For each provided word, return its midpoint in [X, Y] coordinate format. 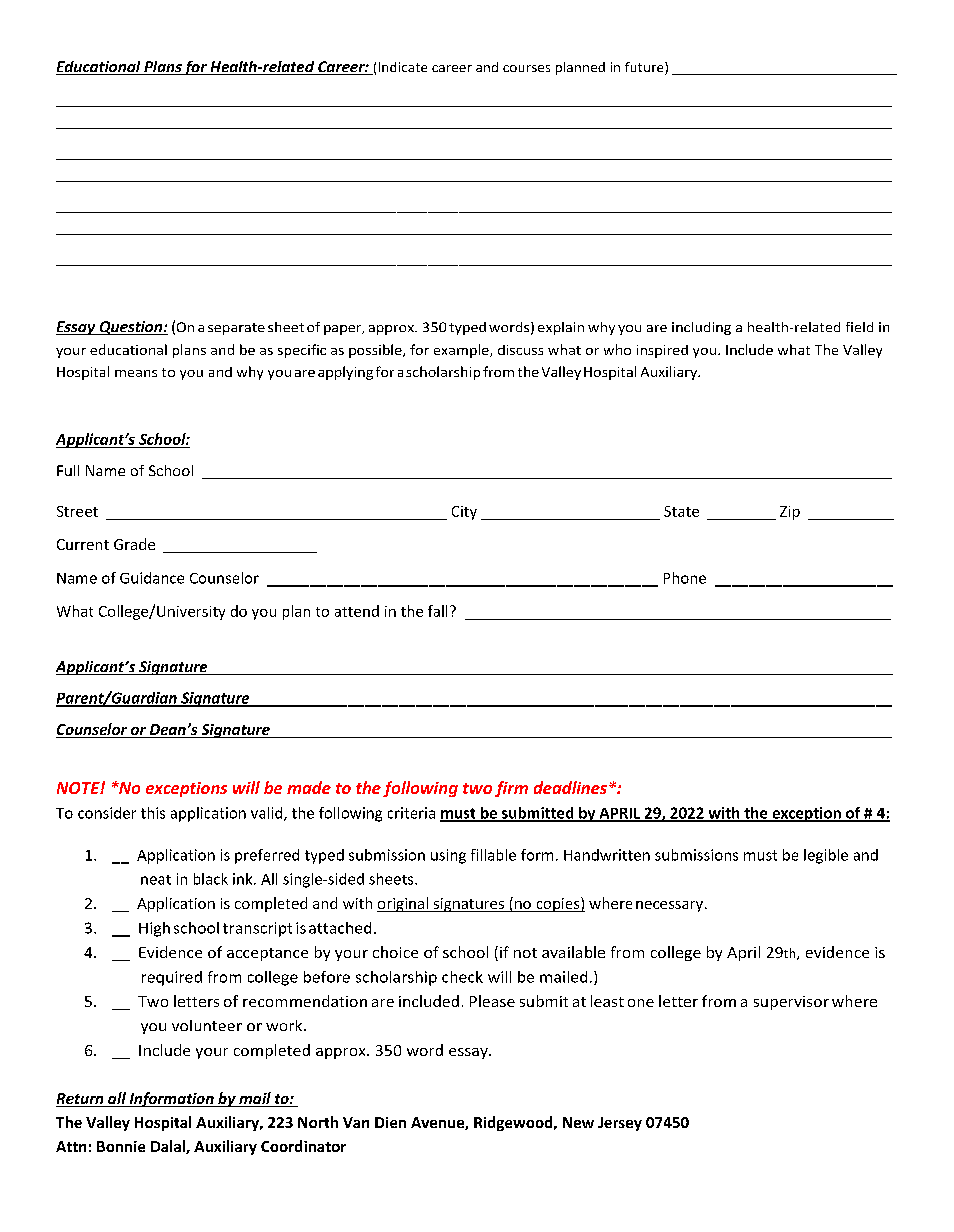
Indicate [403, 67]
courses [526, 68]
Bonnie [121, 1146]
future [645, 68]
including [701, 328]
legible [826, 856]
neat [156, 880]
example [462, 351]
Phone [685, 578]
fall [437, 611]
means [136, 373]
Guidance [152, 578]
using [448, 856]
